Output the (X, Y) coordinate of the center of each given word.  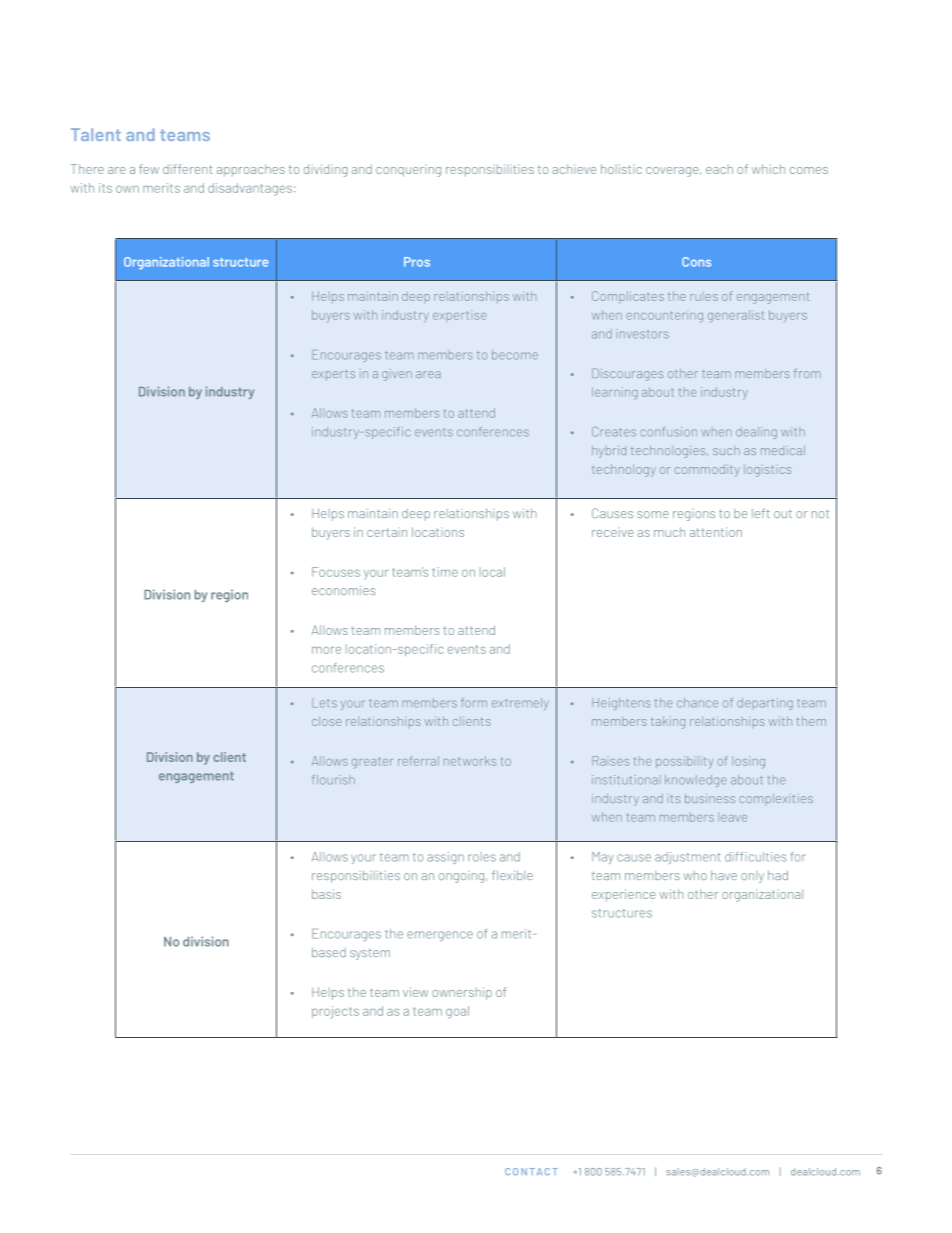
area (428, 374)
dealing (756, 433)
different (188, 169)
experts (333, 375)
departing (765, 704)
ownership (462, 993)
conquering (408, 172)
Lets (324, 703)
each (719, 169)
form (474, 703)
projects (335, 1012)
